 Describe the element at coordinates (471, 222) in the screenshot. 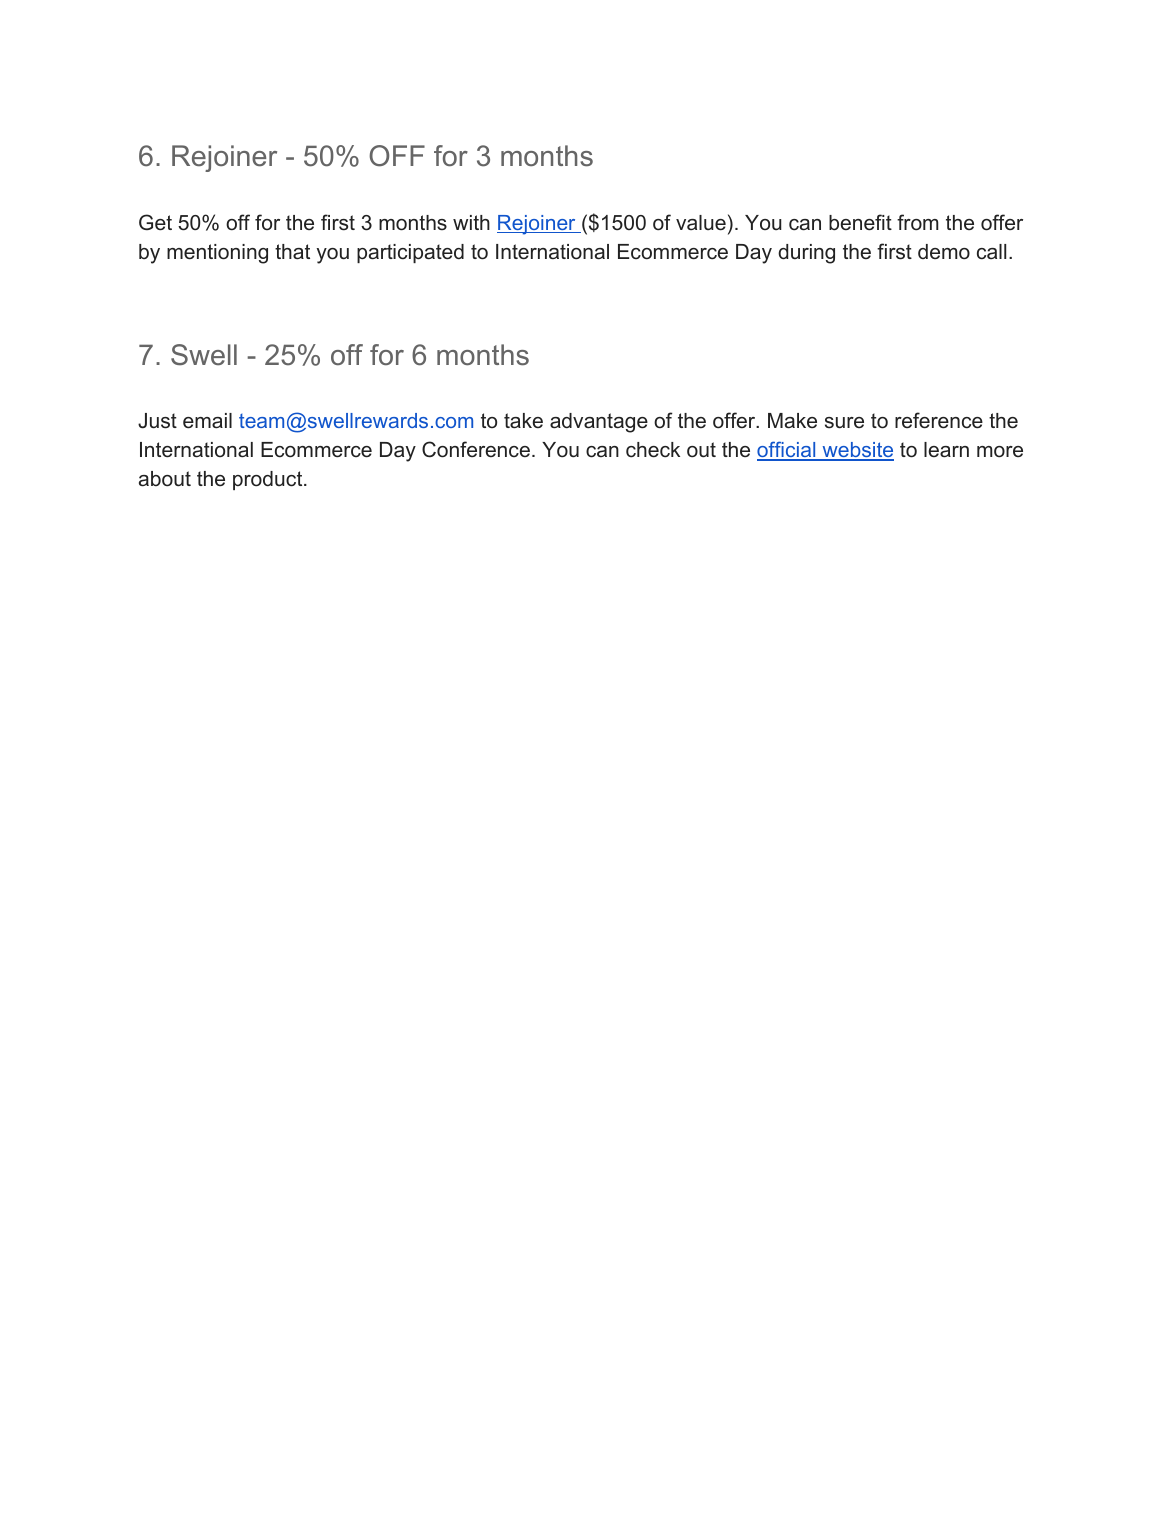

I see `with` at that location.
